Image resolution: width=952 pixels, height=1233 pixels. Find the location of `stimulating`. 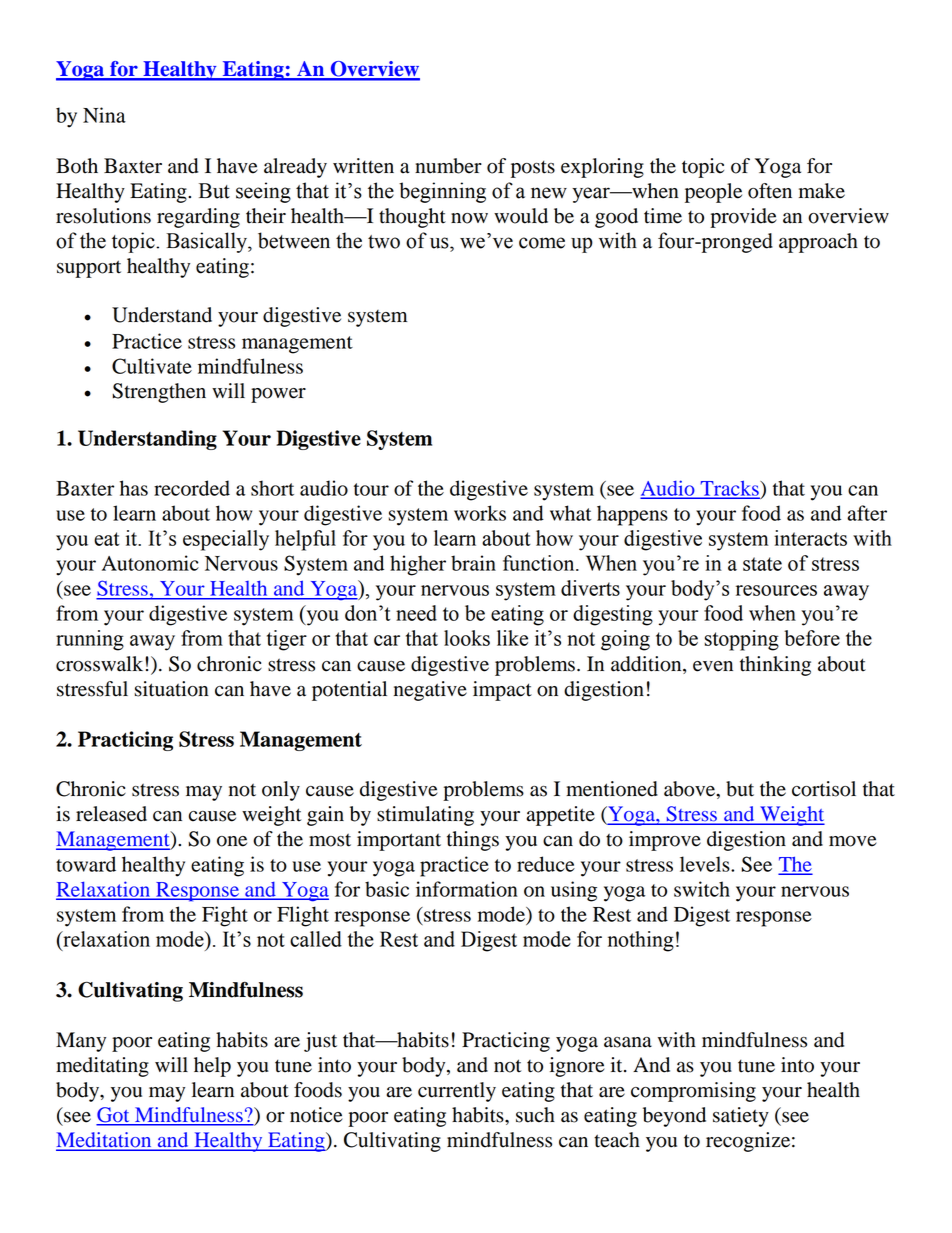

stimulating is located at coordinates (425, 816).
